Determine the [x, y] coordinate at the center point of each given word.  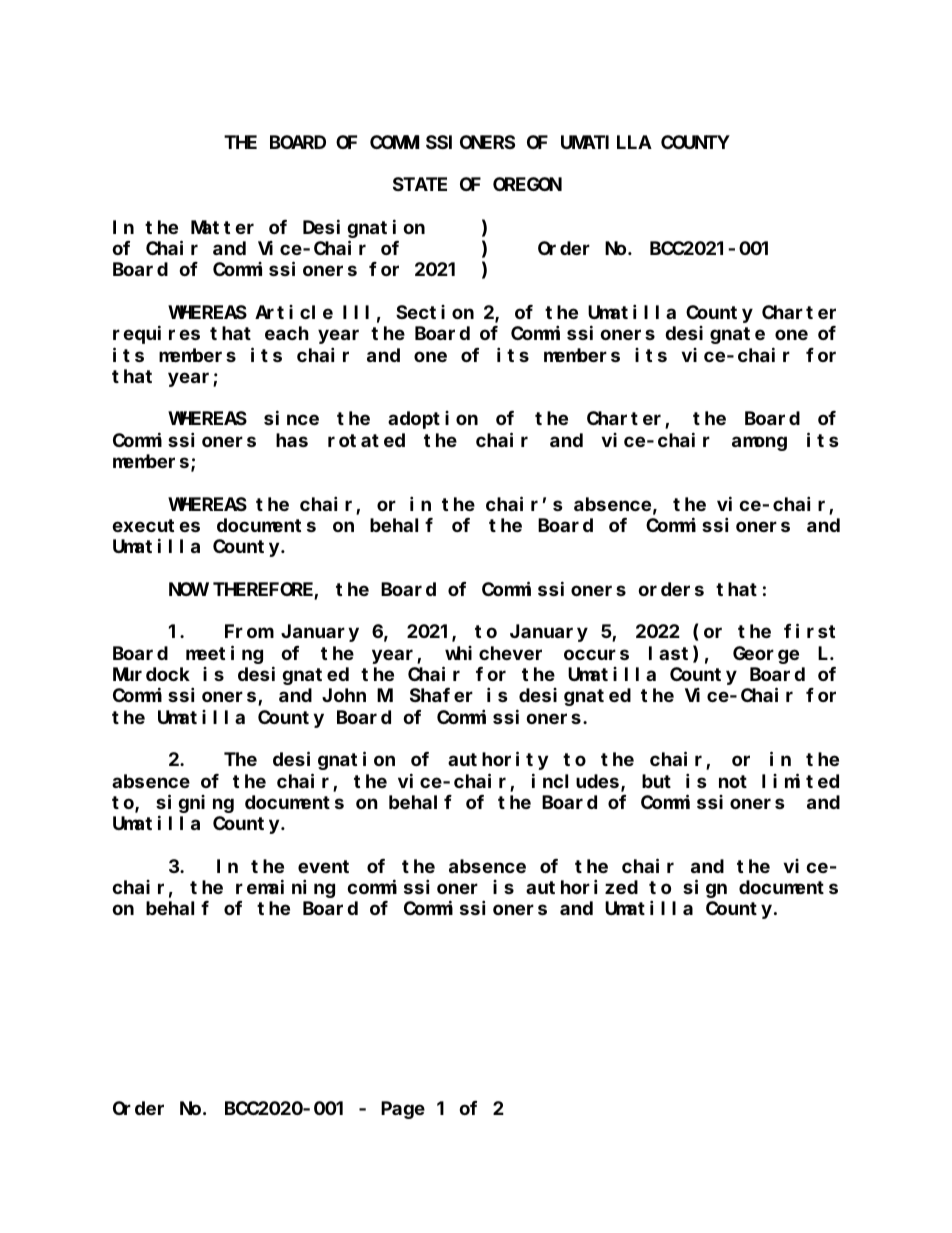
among [759, 443]
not [733, 781]
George [766, 655]
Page [403, 1110]
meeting [224, 654]
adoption [433, 420]
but [656, 781]
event [323, 866]
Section [435, 312]
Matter [222, 227]
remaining [285, 889]
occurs [596, 654]
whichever [493, 653]
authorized [582, 887]
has [292, 440]
